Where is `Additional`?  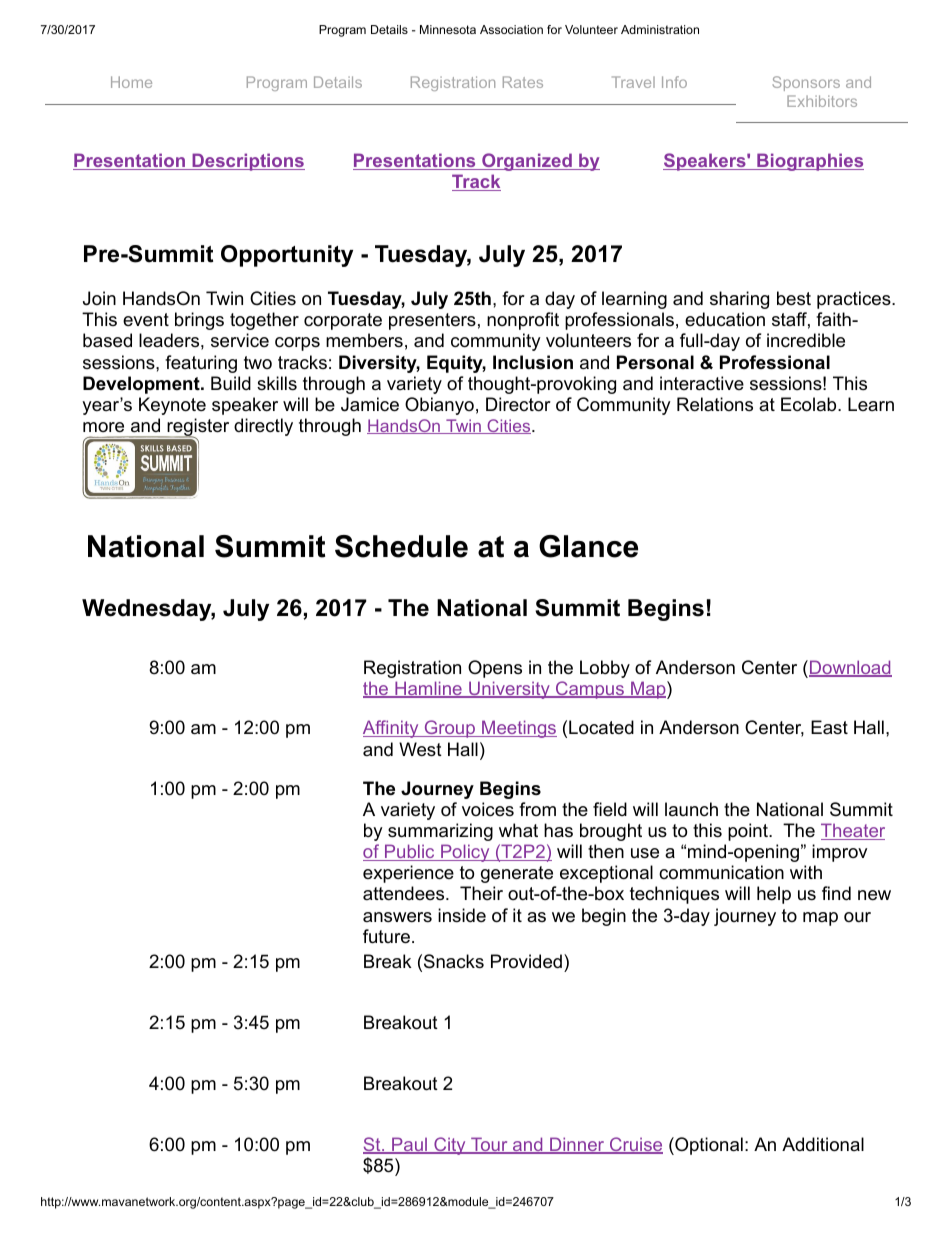
Additional is located at coordinates (823, 1144).
